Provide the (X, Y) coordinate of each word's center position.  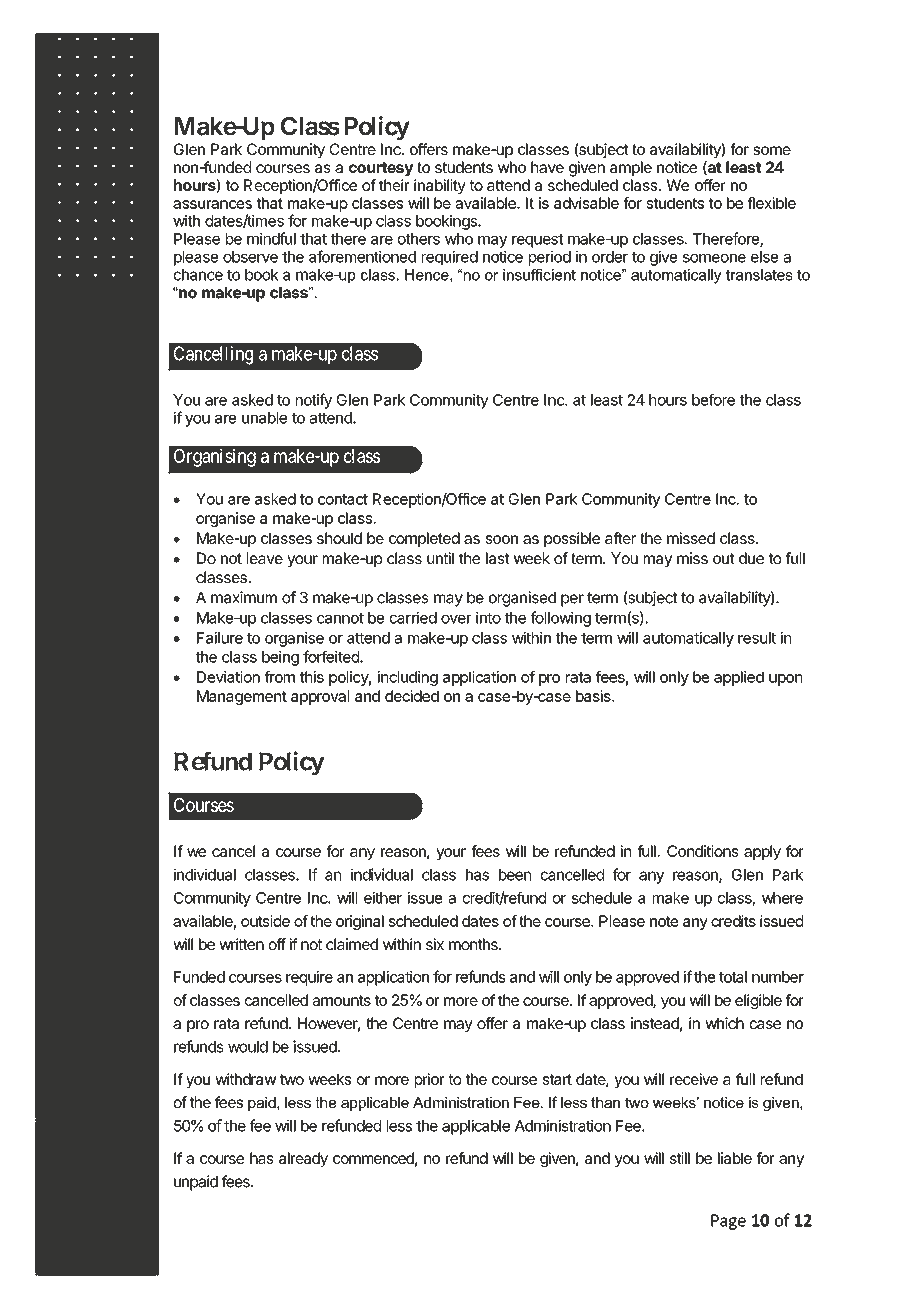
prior (429, 1080)
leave (265, 558)
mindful (271, 238)
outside (265, 921)
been (515, 875)
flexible (772, 203)
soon (502, 539)
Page (728, 1222)
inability (440, 186)
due (751, 558)
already (303, 1159)
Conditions (703, 851)
